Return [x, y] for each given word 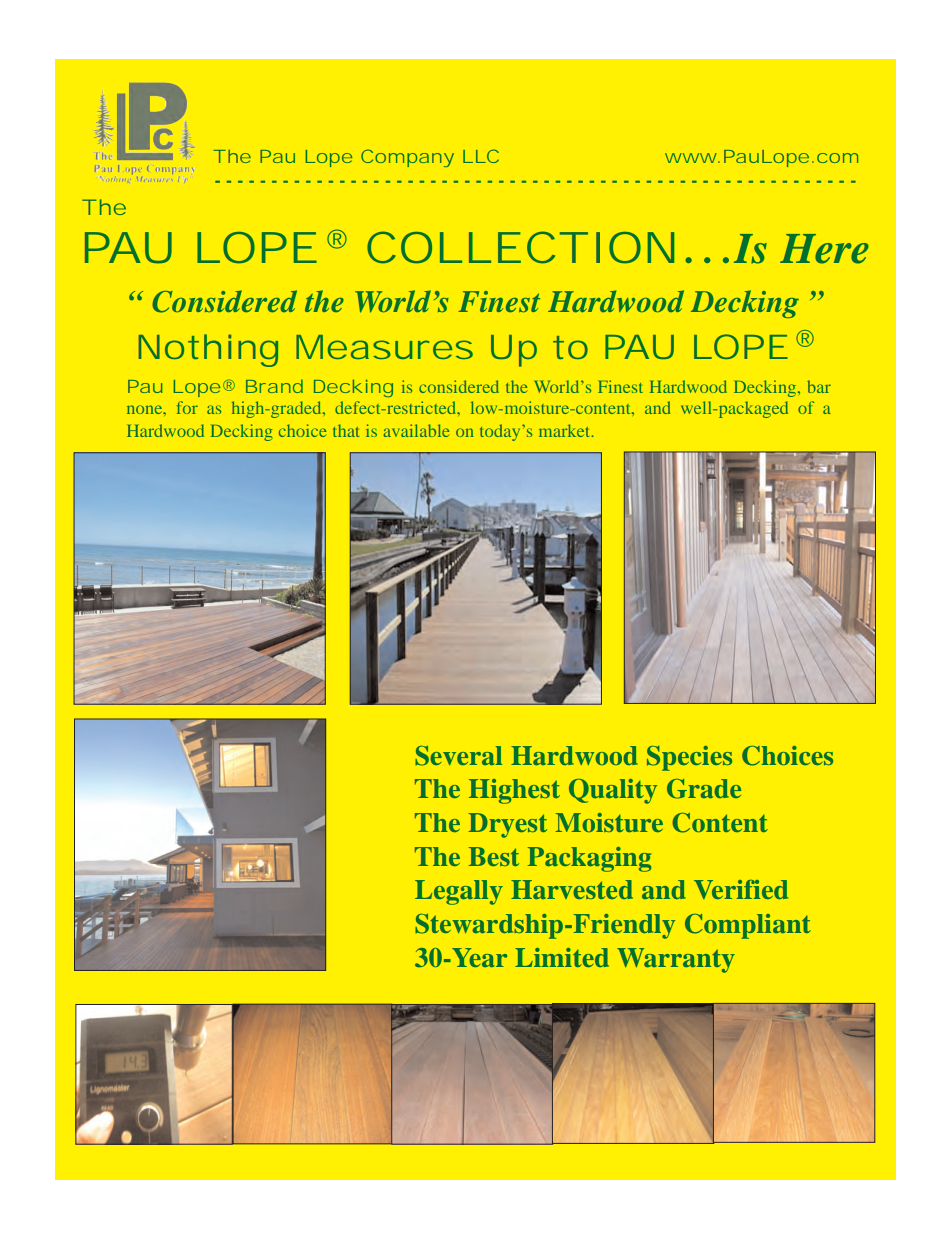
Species [689, 758]
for [187, 407]
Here [824, 249]
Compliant [748, 926]
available [417, 430]
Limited [562, 957]
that [346, 430]
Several [459, 756]
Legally [459, 892]
